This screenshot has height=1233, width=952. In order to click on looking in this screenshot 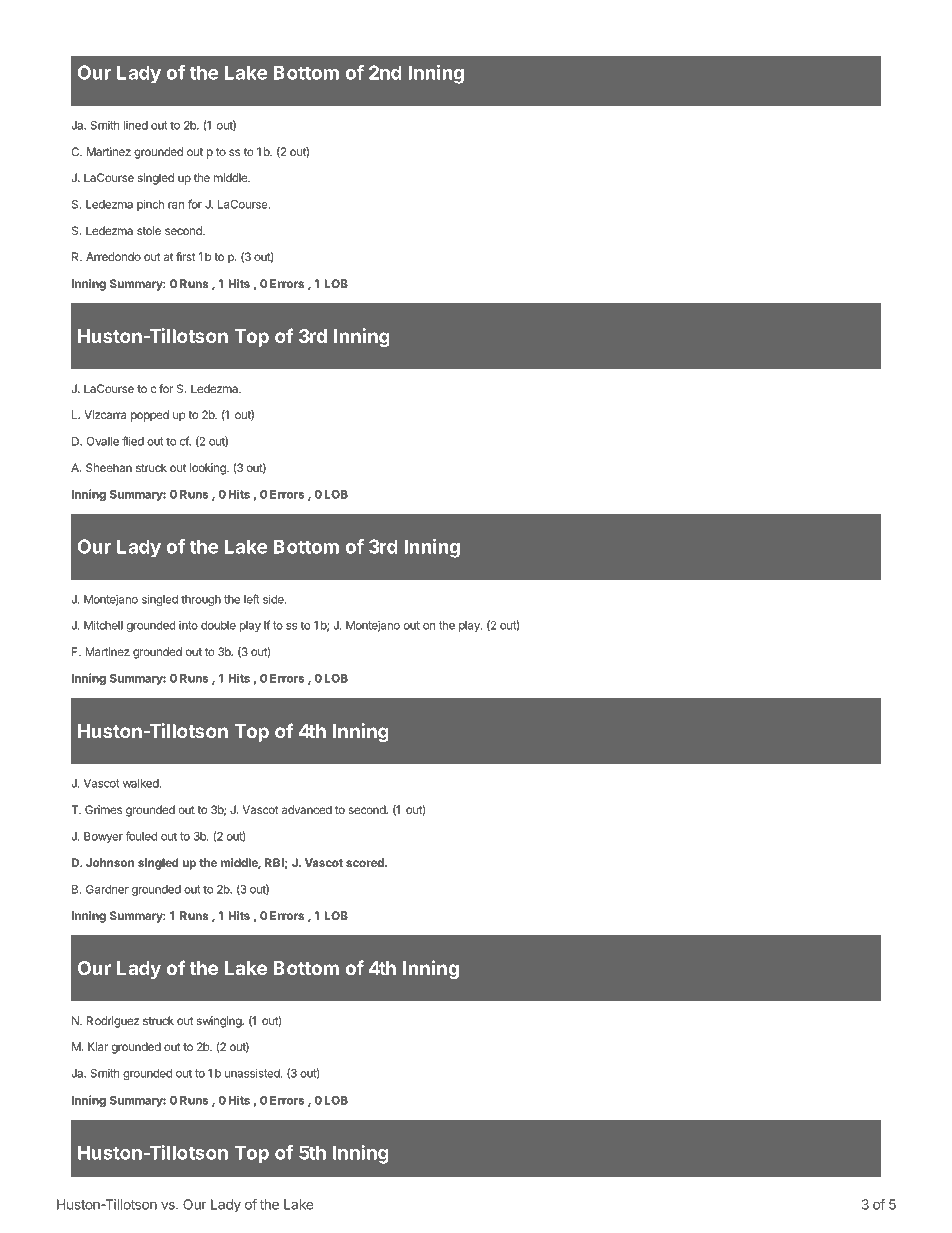, I will do `click(209, 469)`.
